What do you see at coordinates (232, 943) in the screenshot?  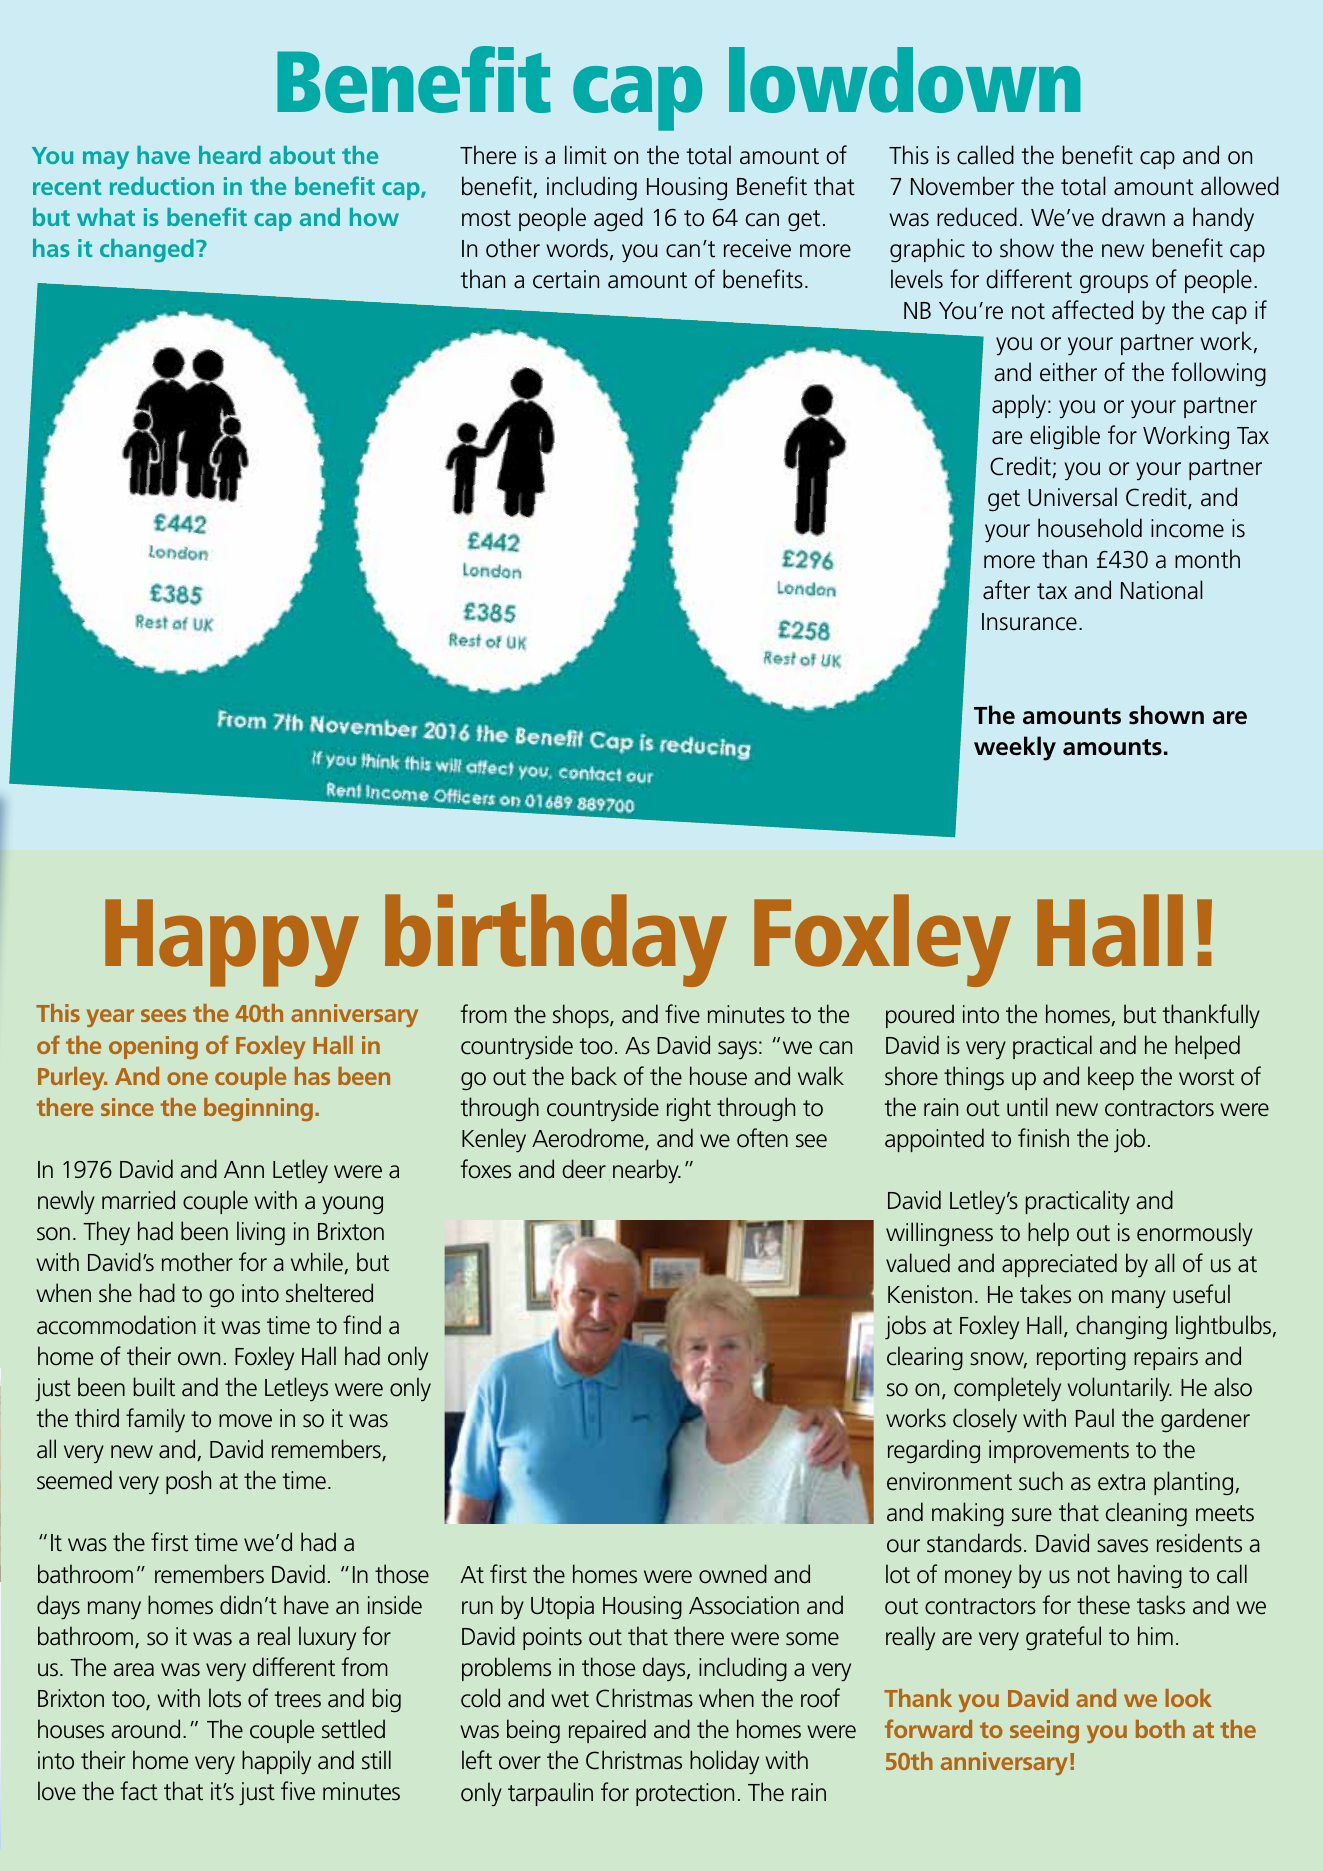 I see `Happy` at bounding box center [232, 943].
